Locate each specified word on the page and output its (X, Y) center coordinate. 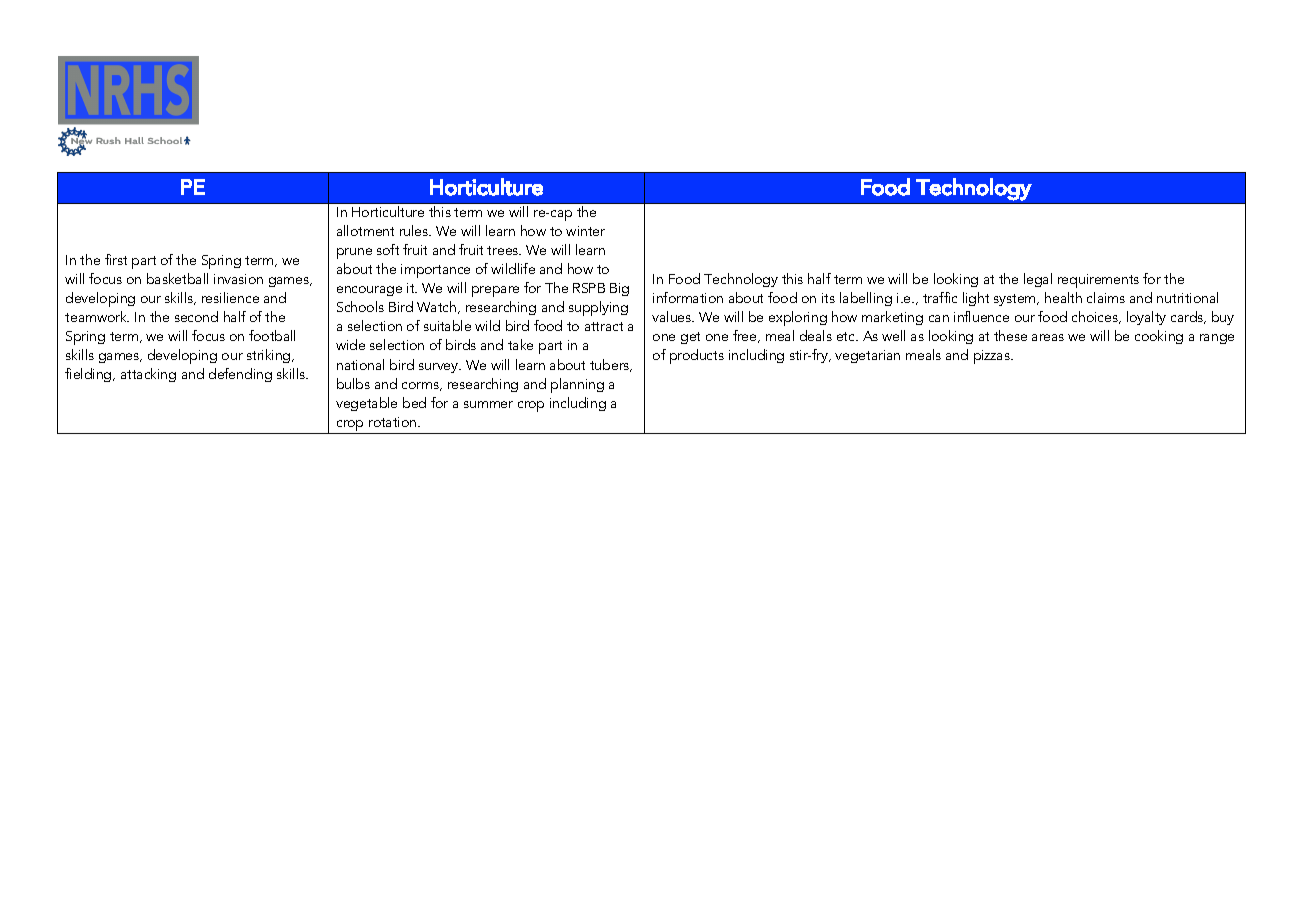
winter (585, 231)
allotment (365, 230)
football (272, 335)
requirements (1098, 281)
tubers (611, 365)
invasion (238, 279)
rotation (394, 422)
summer (488, 404)
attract (604, 326)
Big (619, 289)
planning (577, 385)
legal (1038, 280)
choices (1096, 317)
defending (240, 375)
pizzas (993, 357)
